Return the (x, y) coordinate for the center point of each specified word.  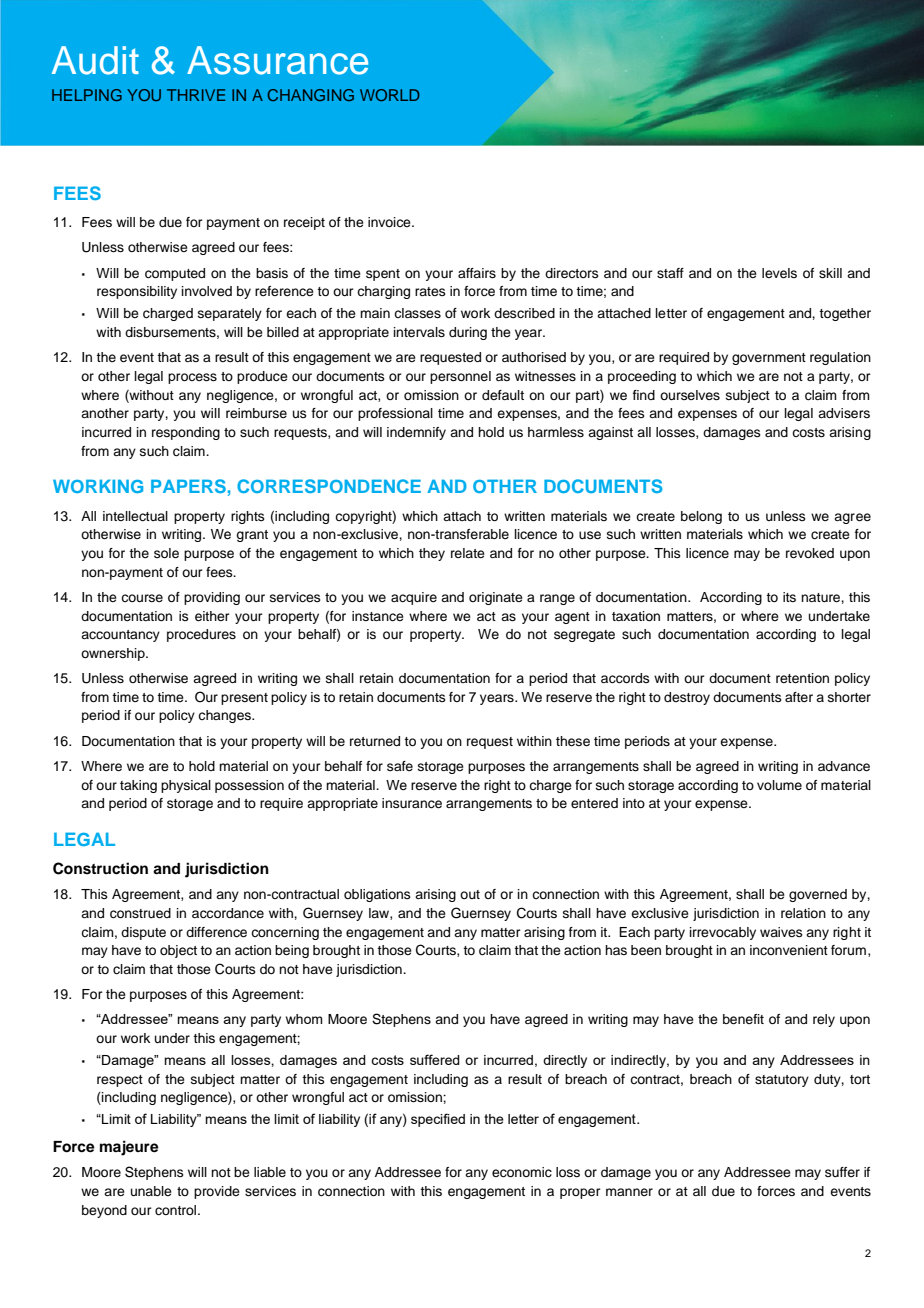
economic (522, 1172)
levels (779, 273)
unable (151, 1191)
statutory (782, 1081)
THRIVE (196, 95)
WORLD (390, 95)
